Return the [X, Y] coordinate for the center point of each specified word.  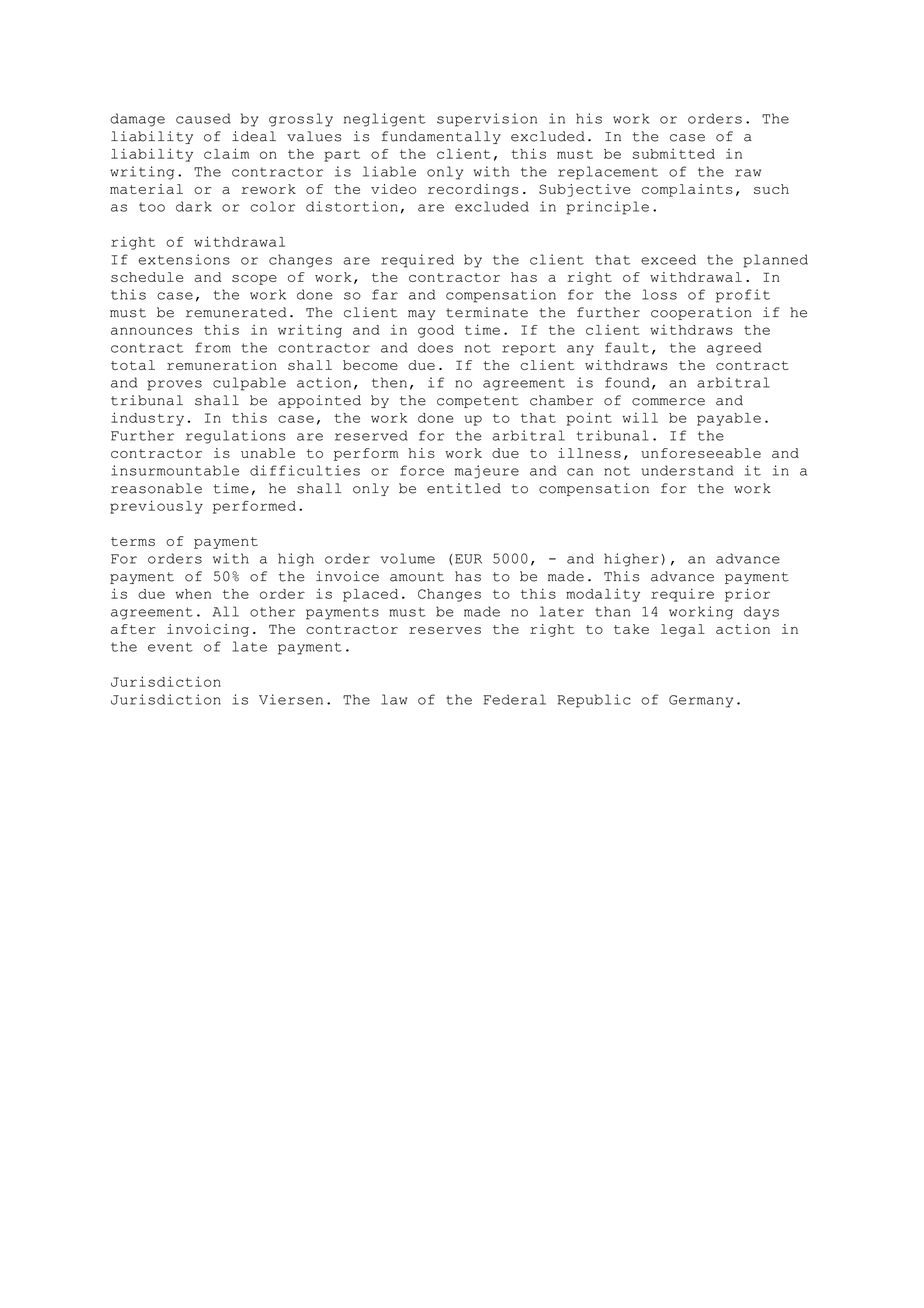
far [385, 294]
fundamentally [441, 137]
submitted [674, 153]
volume [408, 558]
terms [133, 541]
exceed [668, 259]
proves [174, 385]
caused [203, 118]
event [170, 647]
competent [478, 402]
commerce [668, 402]
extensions [184, 259]
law [394, 699]
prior [747, 595]
